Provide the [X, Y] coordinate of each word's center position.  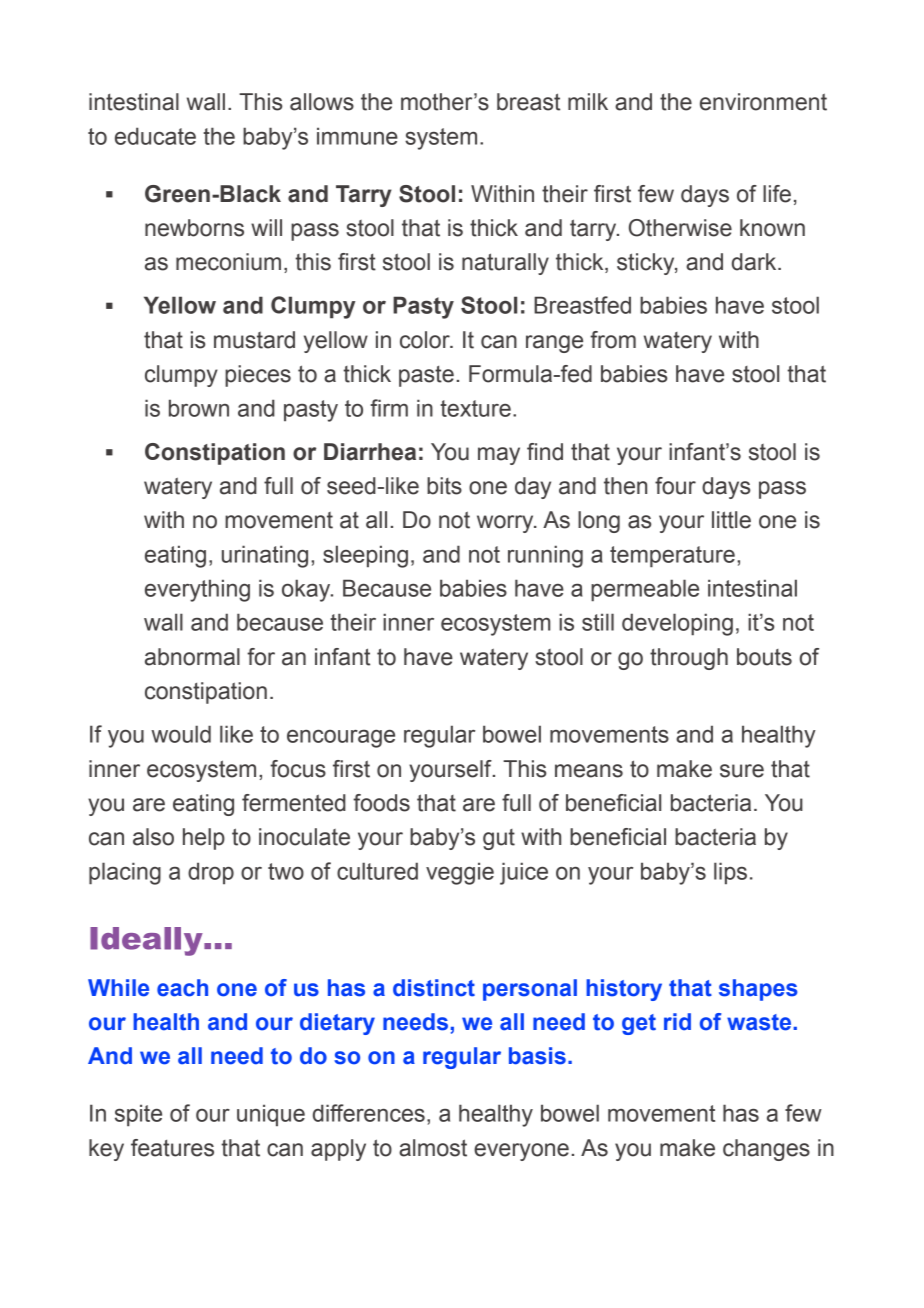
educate [155, 136]
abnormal [192, 657]
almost [433, 1148]
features [172, 1148]
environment [763, 102]
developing [677, 624]
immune [357, 136]
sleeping [365, 556]
